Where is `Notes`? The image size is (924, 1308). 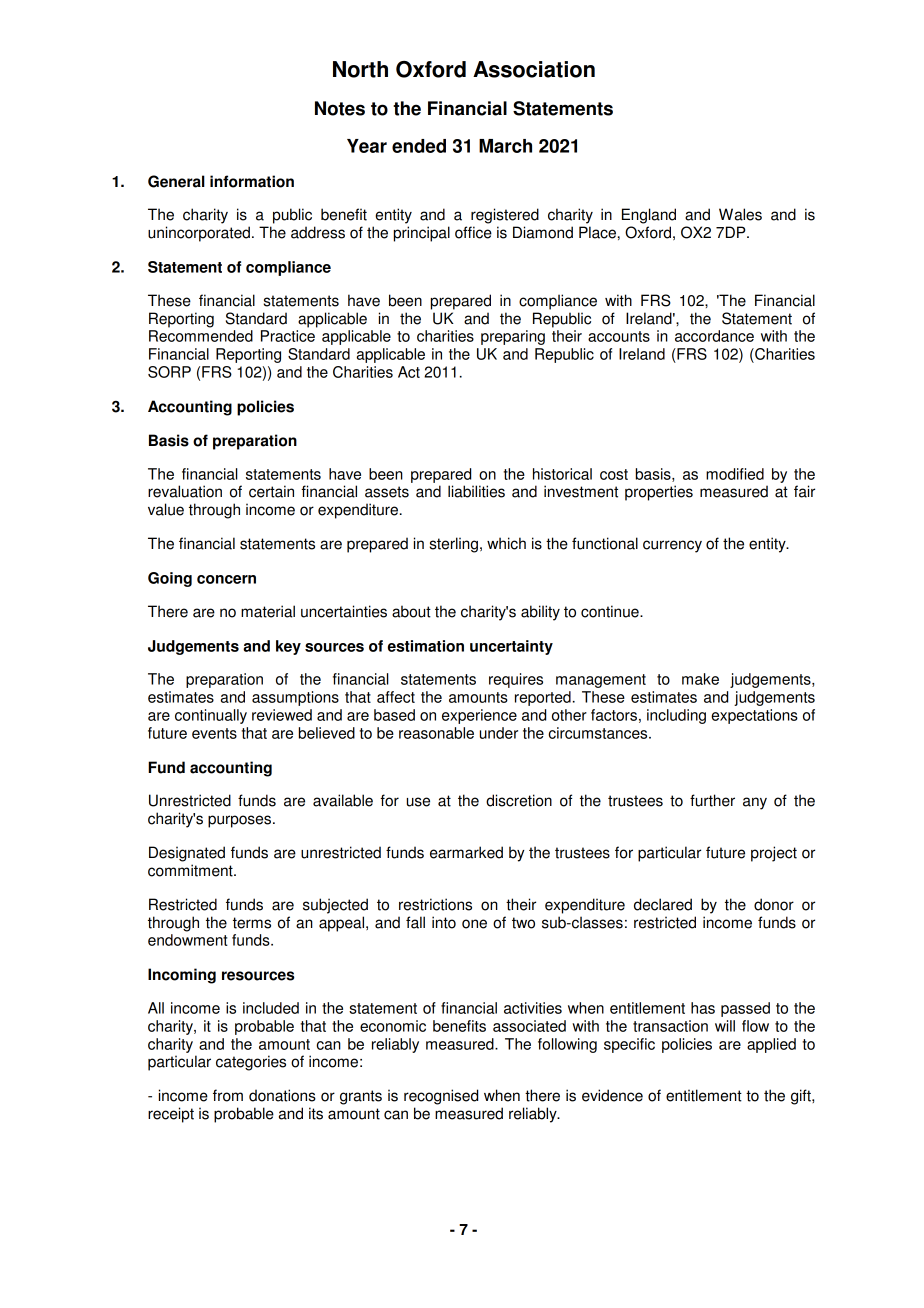 Notes is located at coordinates (340, 108).
